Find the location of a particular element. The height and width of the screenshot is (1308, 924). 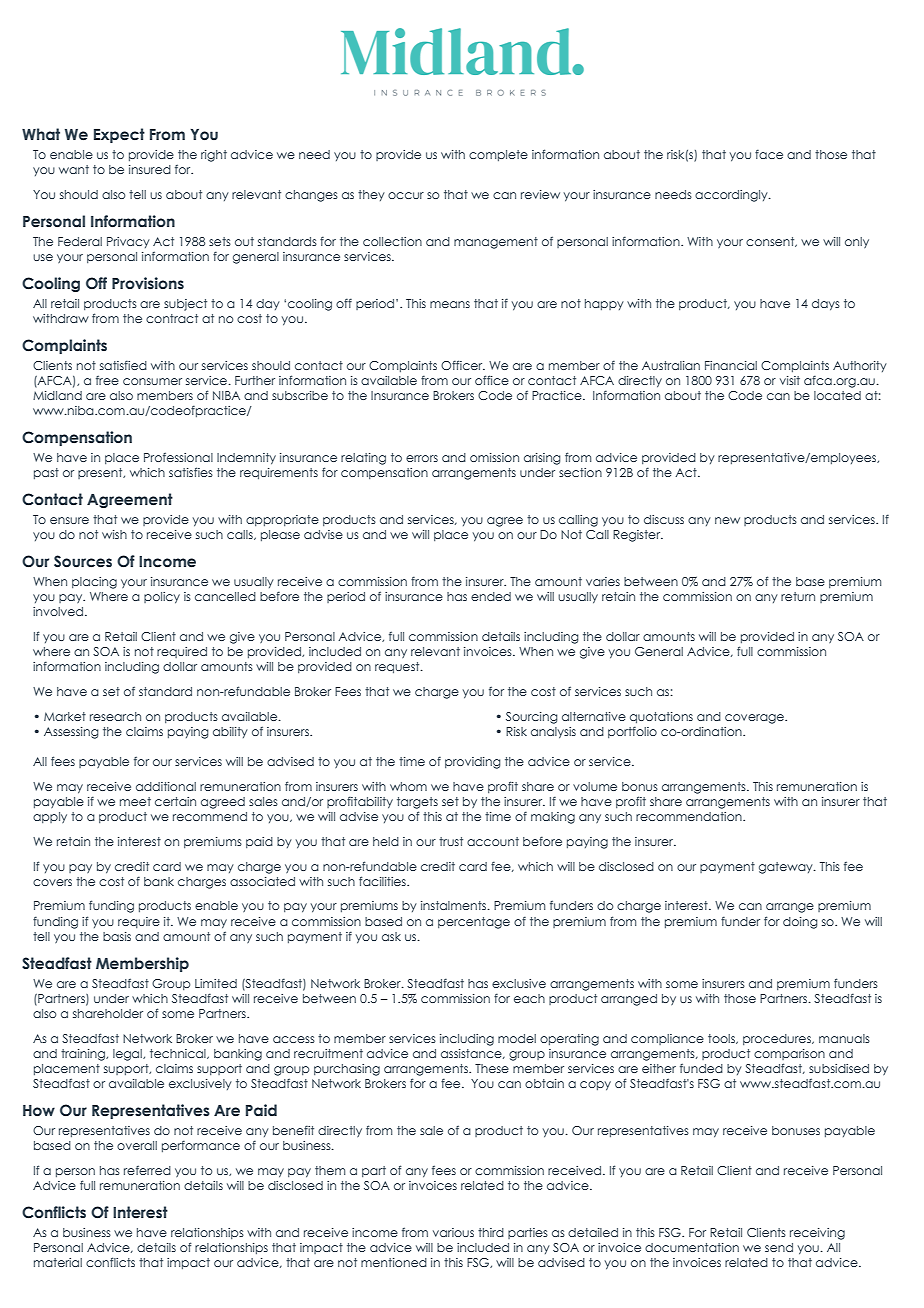

complete is located at coordinates (498, 155).
